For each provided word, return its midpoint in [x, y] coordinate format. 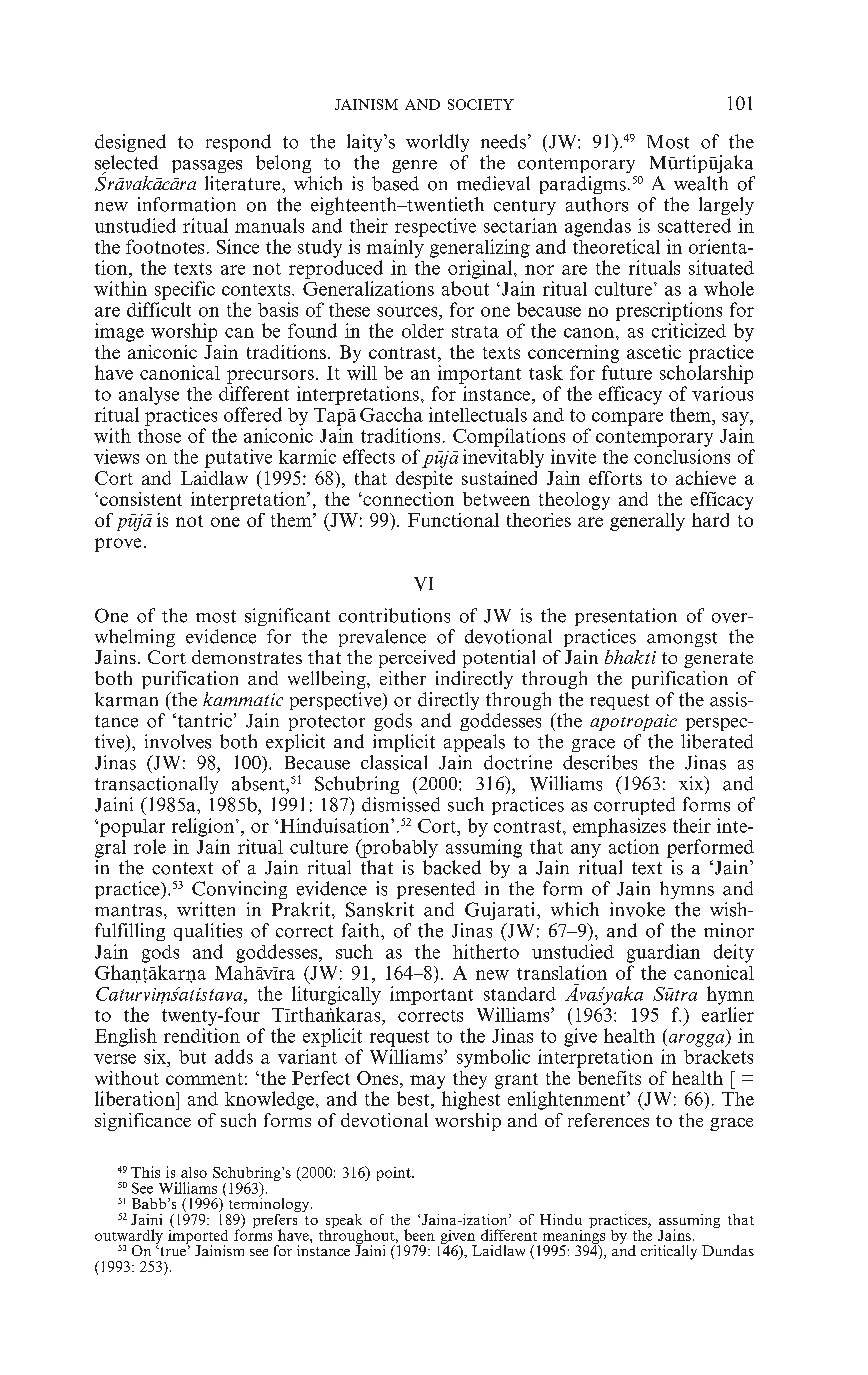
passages [207, 166]
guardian [663, 953]
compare [627, 419]
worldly [437, 143]
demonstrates [247, 657]
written [206, 909]
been [419, 1235]
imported [198, 1236]
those [159, 436]
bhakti [630, 657]
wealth [701, 183]
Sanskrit [380, 909]
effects [369, 456]
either [403, 678]
